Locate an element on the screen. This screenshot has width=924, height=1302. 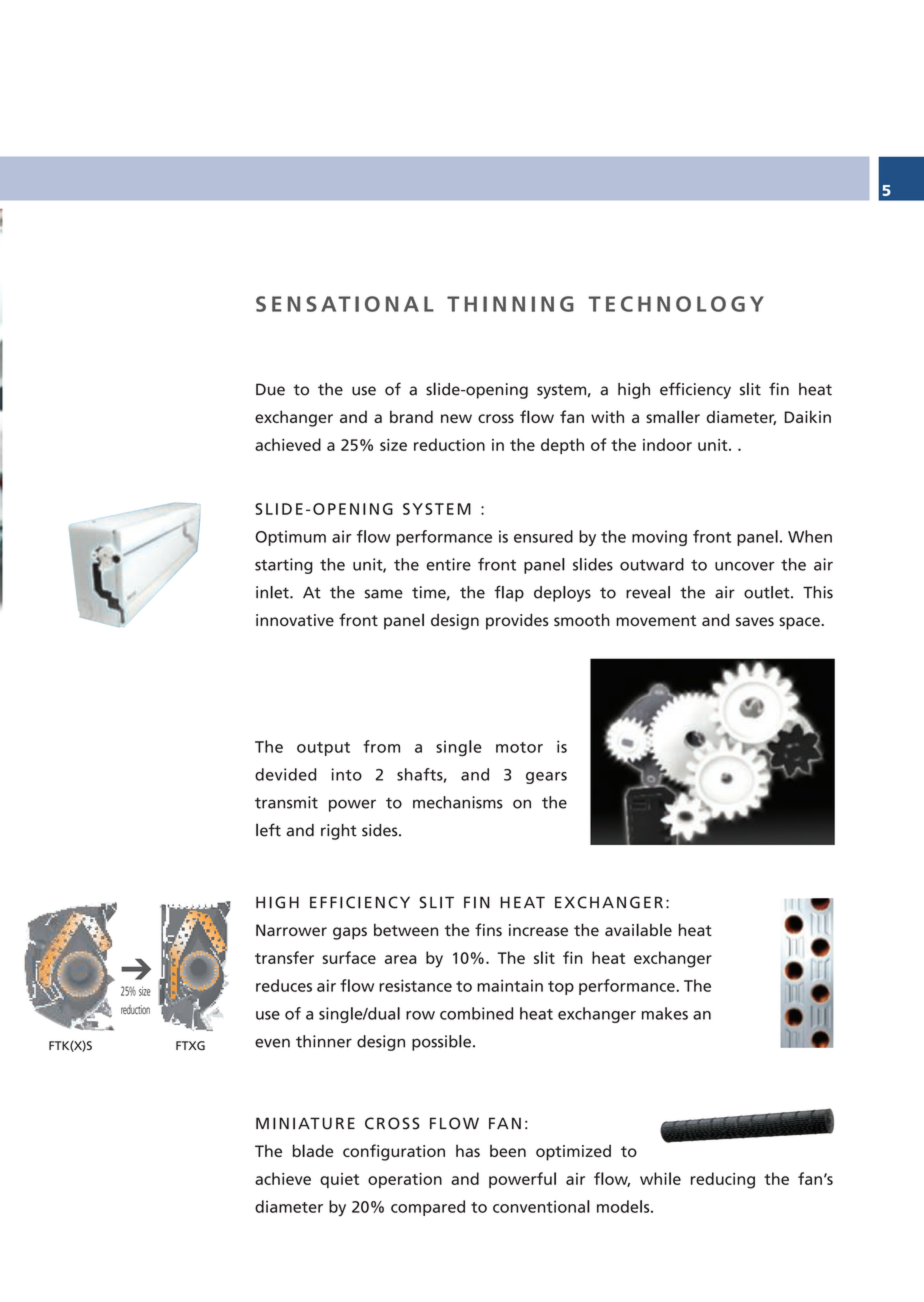
into is located at coordinates (346, 774).
